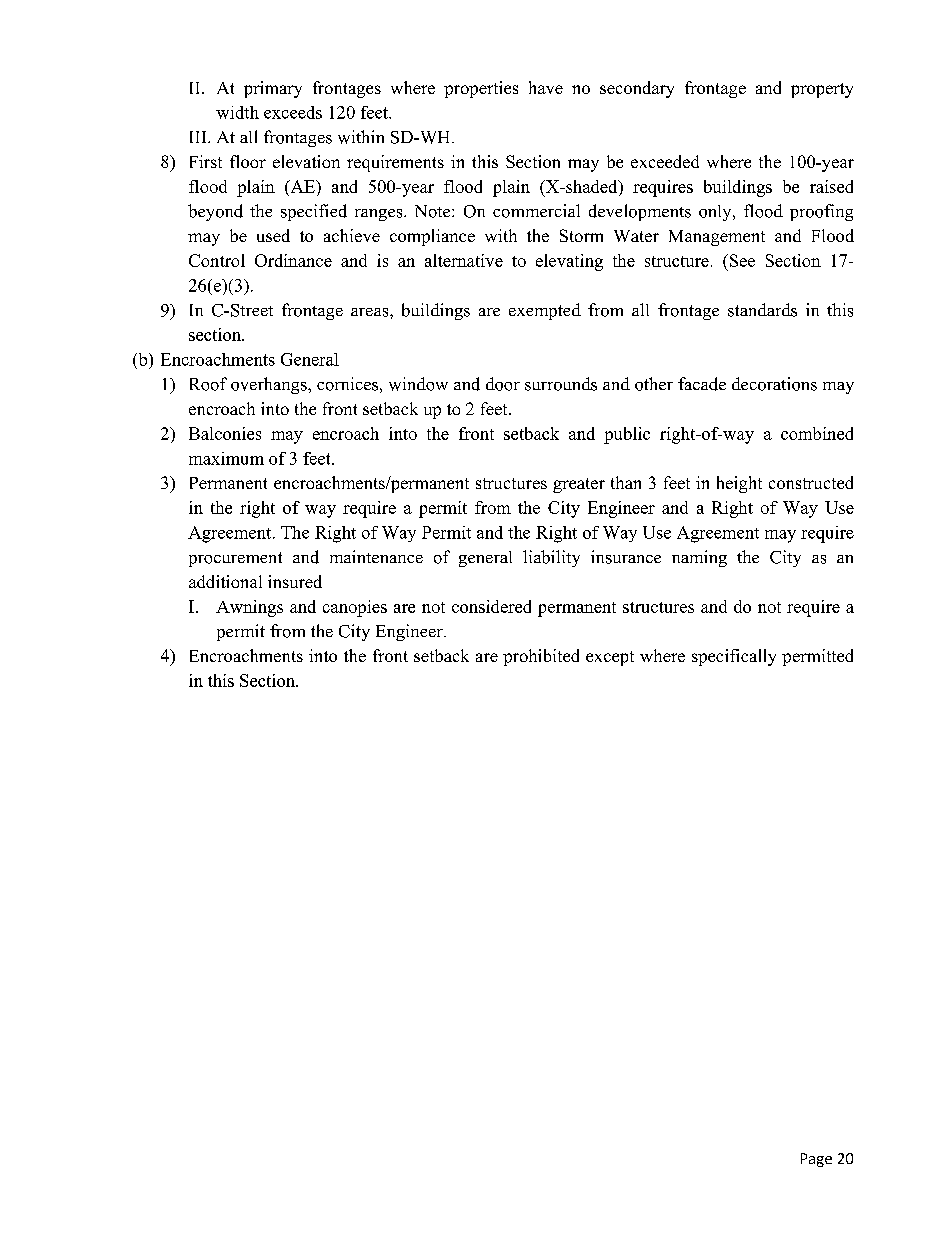 The height and width of the screenshot is (1233, 952). I want to click on prohibited, so click(541, 657).
